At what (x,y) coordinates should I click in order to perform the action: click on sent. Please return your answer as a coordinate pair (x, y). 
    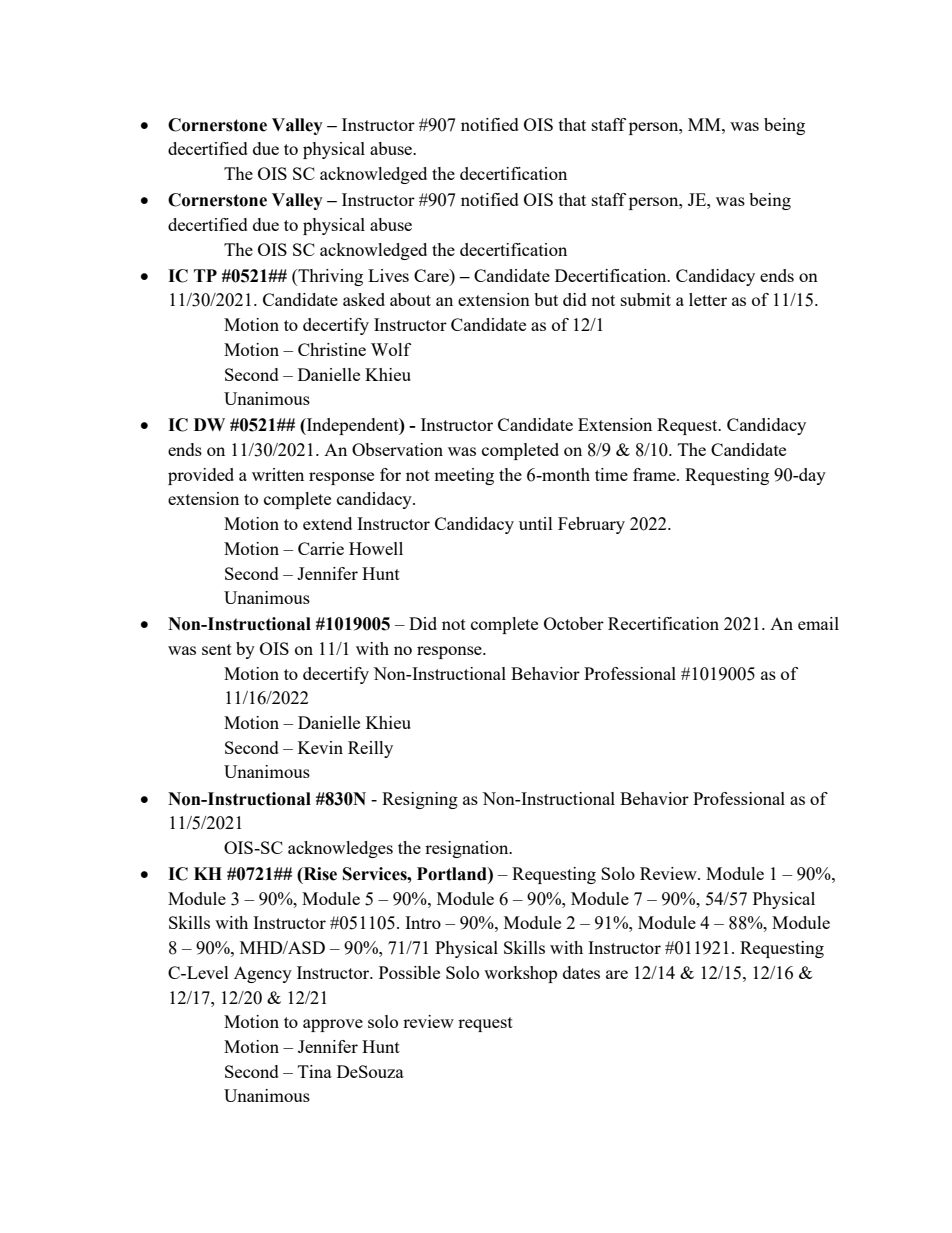
    Looking at the image, I should click on (217, 649).
